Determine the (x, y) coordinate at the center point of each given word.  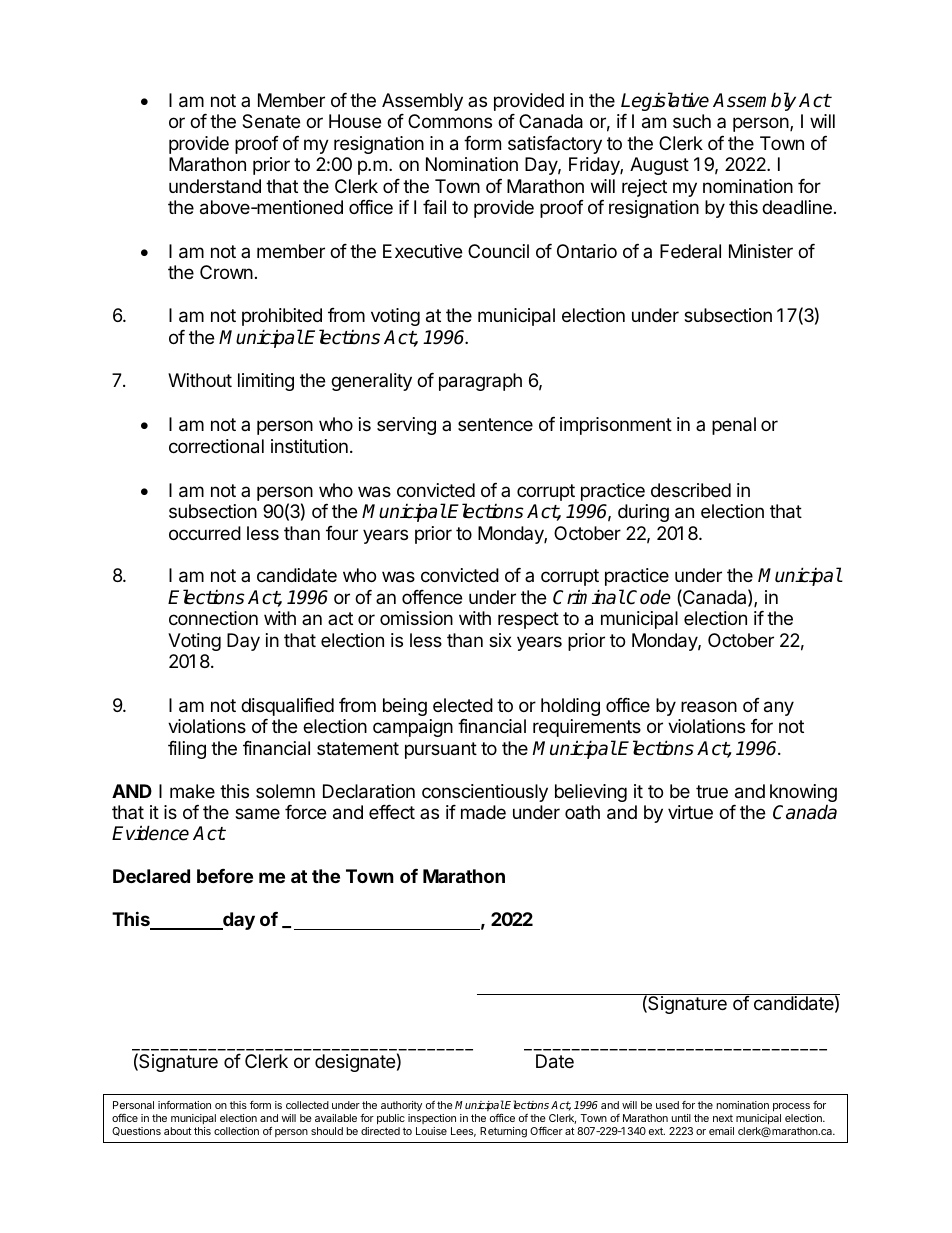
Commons (450, 121)
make (192, 791)
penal (734, 426)
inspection (432, 1119)
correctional (216, 446)
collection (236, 1131)
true (712, 791)
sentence (495, 424)
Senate (271, 121)
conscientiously (485, 793)
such (692, 121)
